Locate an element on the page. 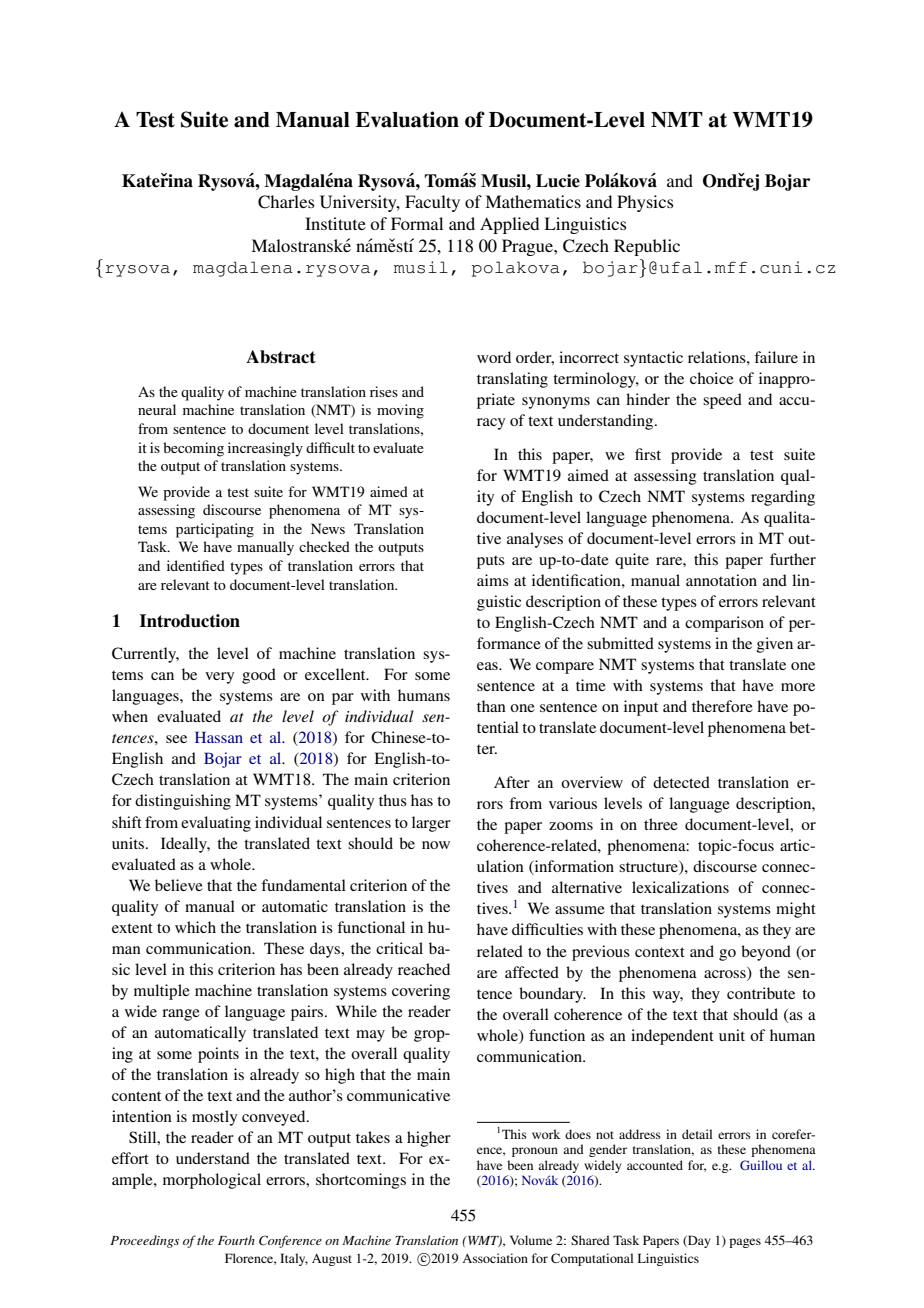 The width and height of the page is (924, 1308). Physics is located at coordinates (645, 203).
